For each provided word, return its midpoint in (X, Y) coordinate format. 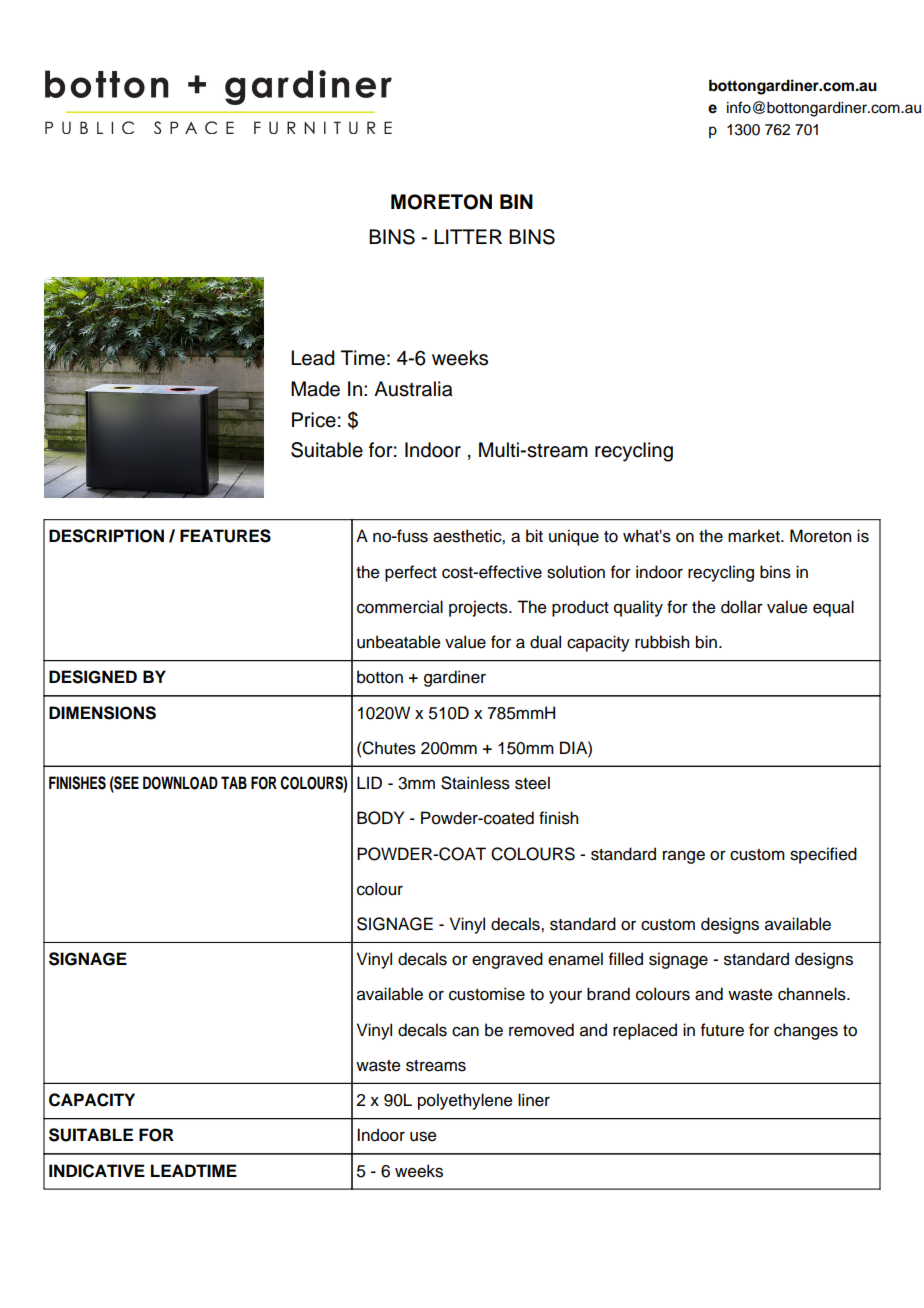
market (755, 536)
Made (315, 389)
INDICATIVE (97, 1171)
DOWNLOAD (180, 783)
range (684, 857)
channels (813, 994)
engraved (507, 960)
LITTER (468, 236)
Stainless (475, 783)
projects (479, 608)
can (465, 1031)
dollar (742, 607)
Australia (413, 389)
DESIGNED (93, 677)
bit (534, 536)
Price (314, 420)
